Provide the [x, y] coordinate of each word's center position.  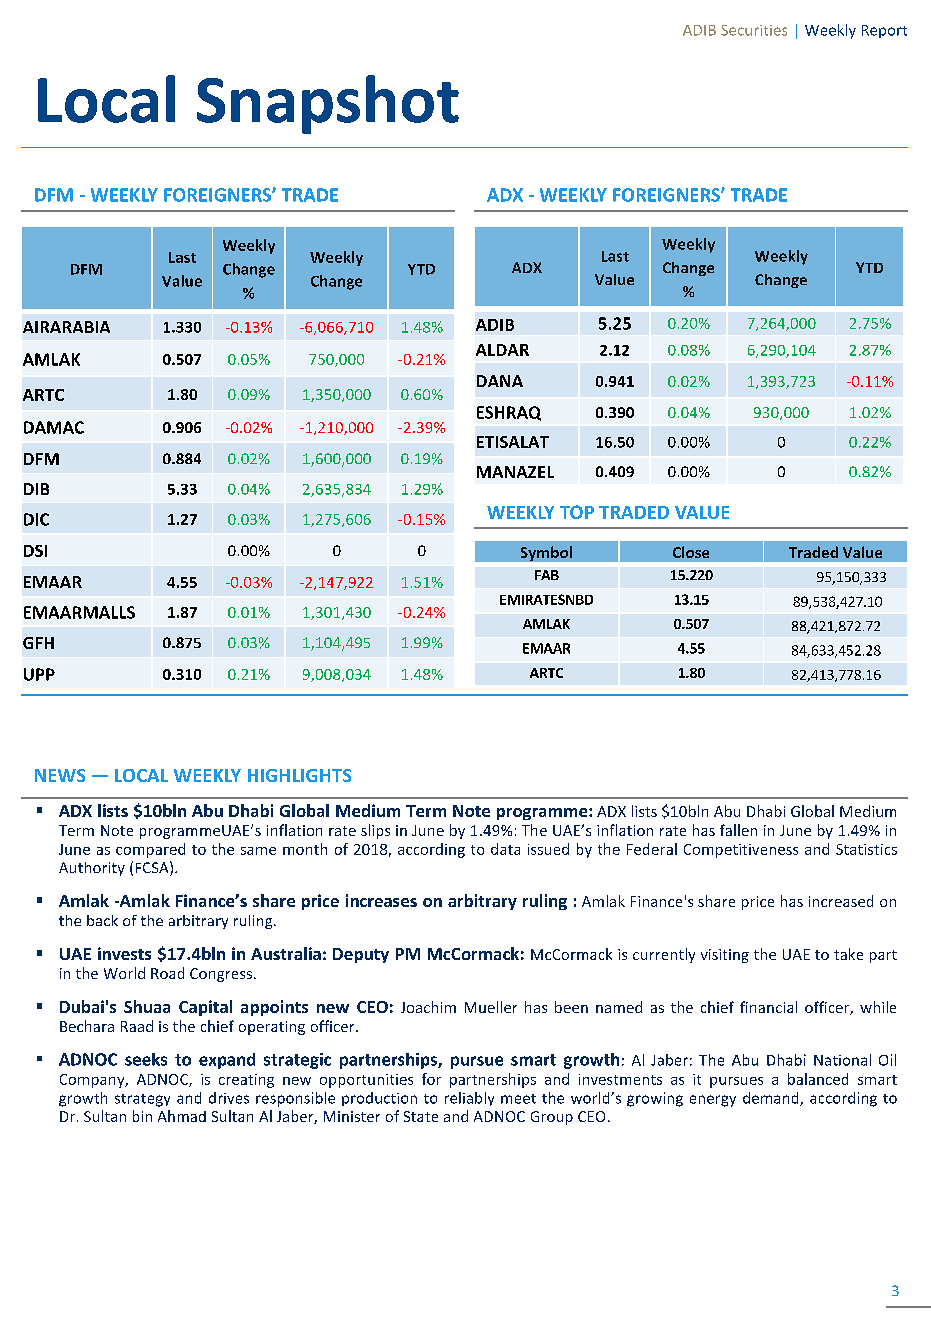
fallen [738, 830]
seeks [146, 1059]
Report [884, 31]
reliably [469, 1099]
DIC [36, 519]
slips [375, 831]
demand [772, 1099]
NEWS [60, 775]
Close [691, 552]
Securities [754, 30]
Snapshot [328, 104]
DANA [500, 381]
